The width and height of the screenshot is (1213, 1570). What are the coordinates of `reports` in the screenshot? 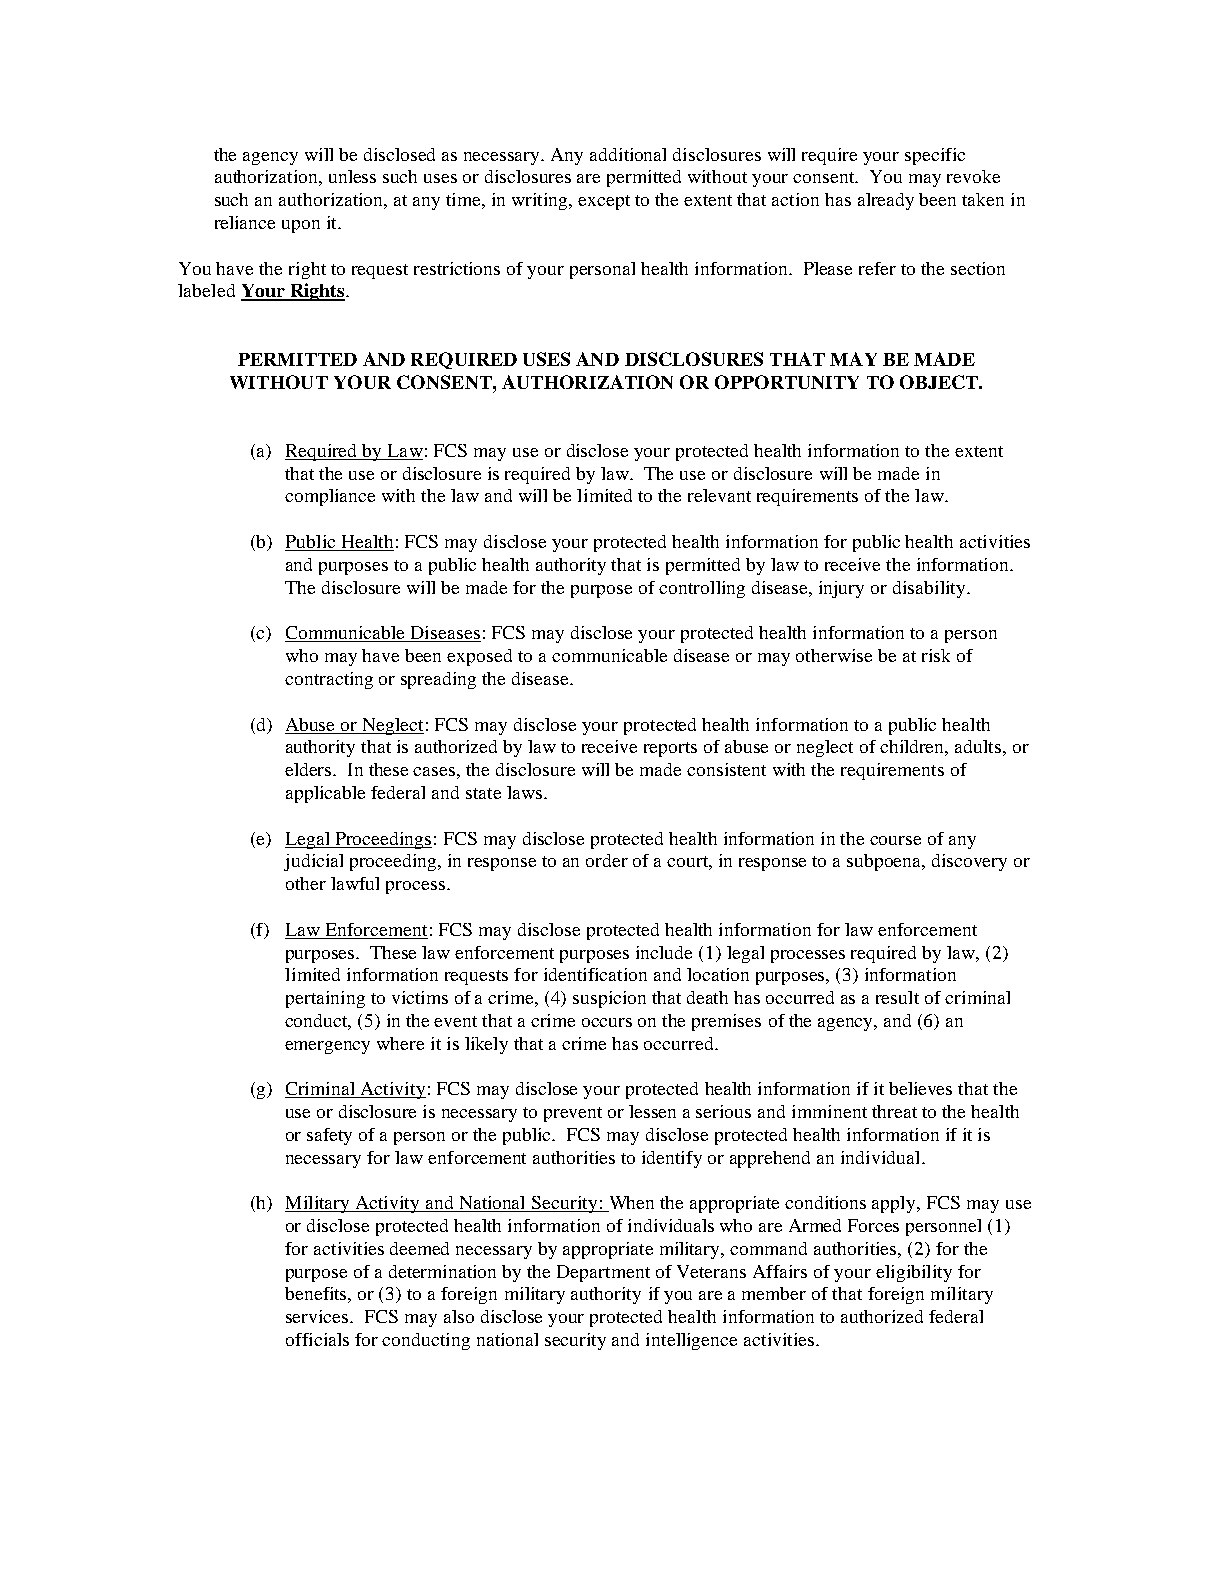 It's located at (670, 749).
